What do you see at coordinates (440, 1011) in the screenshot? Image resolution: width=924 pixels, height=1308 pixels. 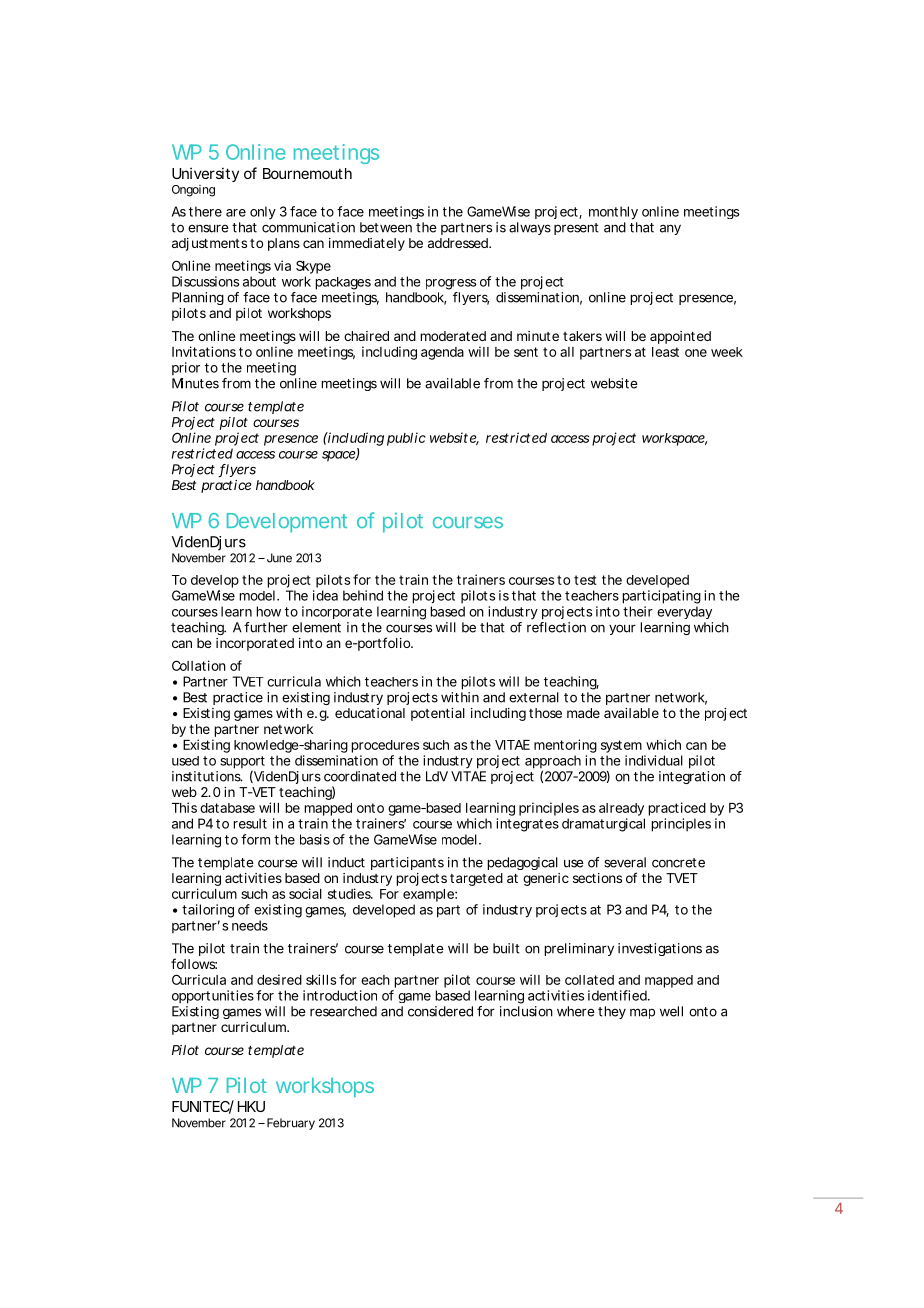 I see `considered` at bounding box center [440, 1011].
